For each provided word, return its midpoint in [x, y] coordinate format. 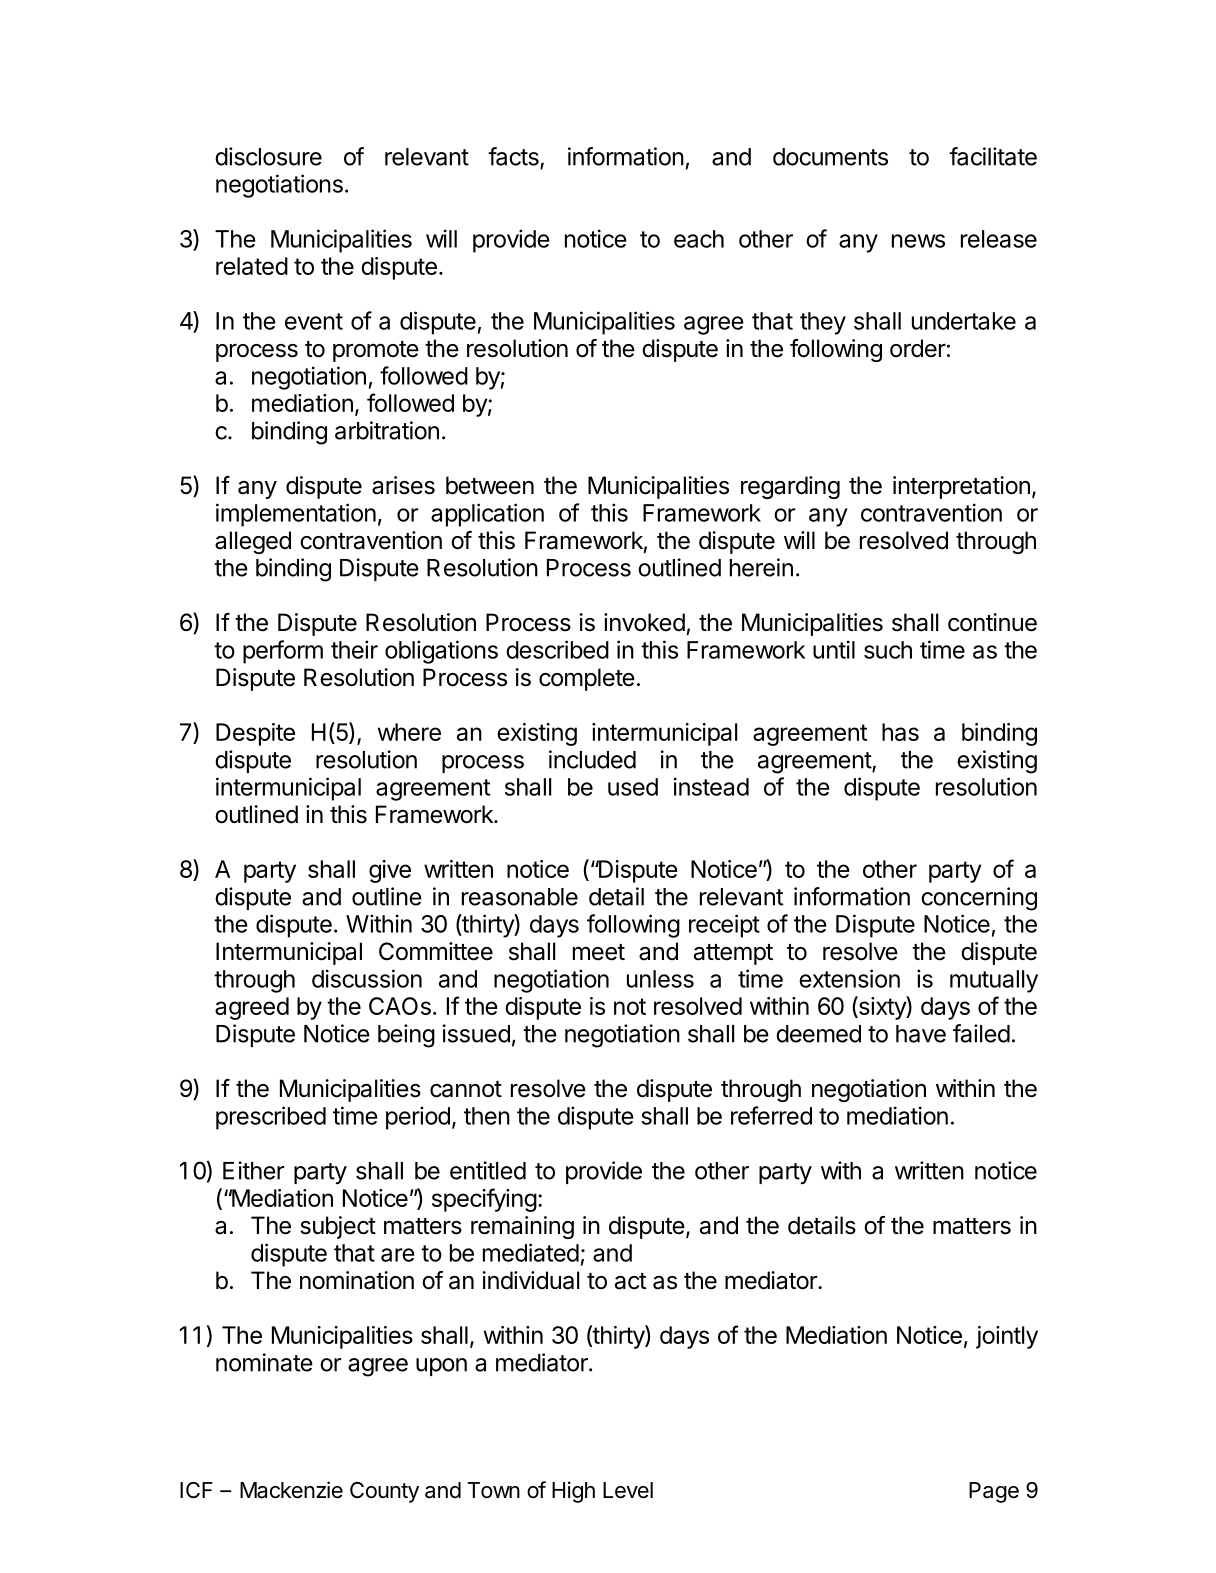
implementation [296, 515]
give [390, 871]
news [918, 241]
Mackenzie [291, 1490]
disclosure [268, 156]
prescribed [271, 1118]
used [633, 787]
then [487, 1116]
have [921, 1034]
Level [628, 1490]
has [900, 732]
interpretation [961, 487]
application [487, 515]
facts [514, 157]
